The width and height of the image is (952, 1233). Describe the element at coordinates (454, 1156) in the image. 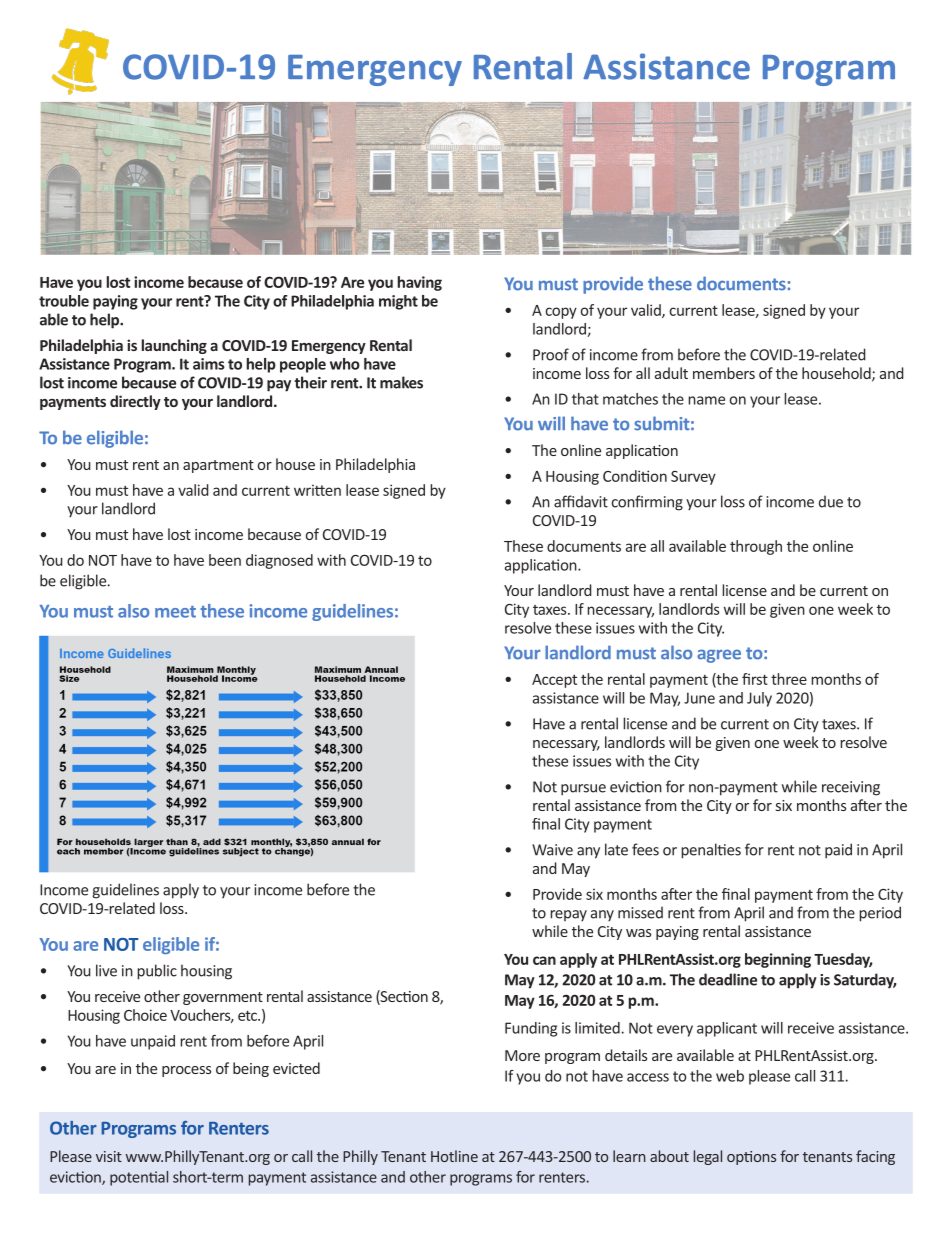

I see `Hotline` at that location.
